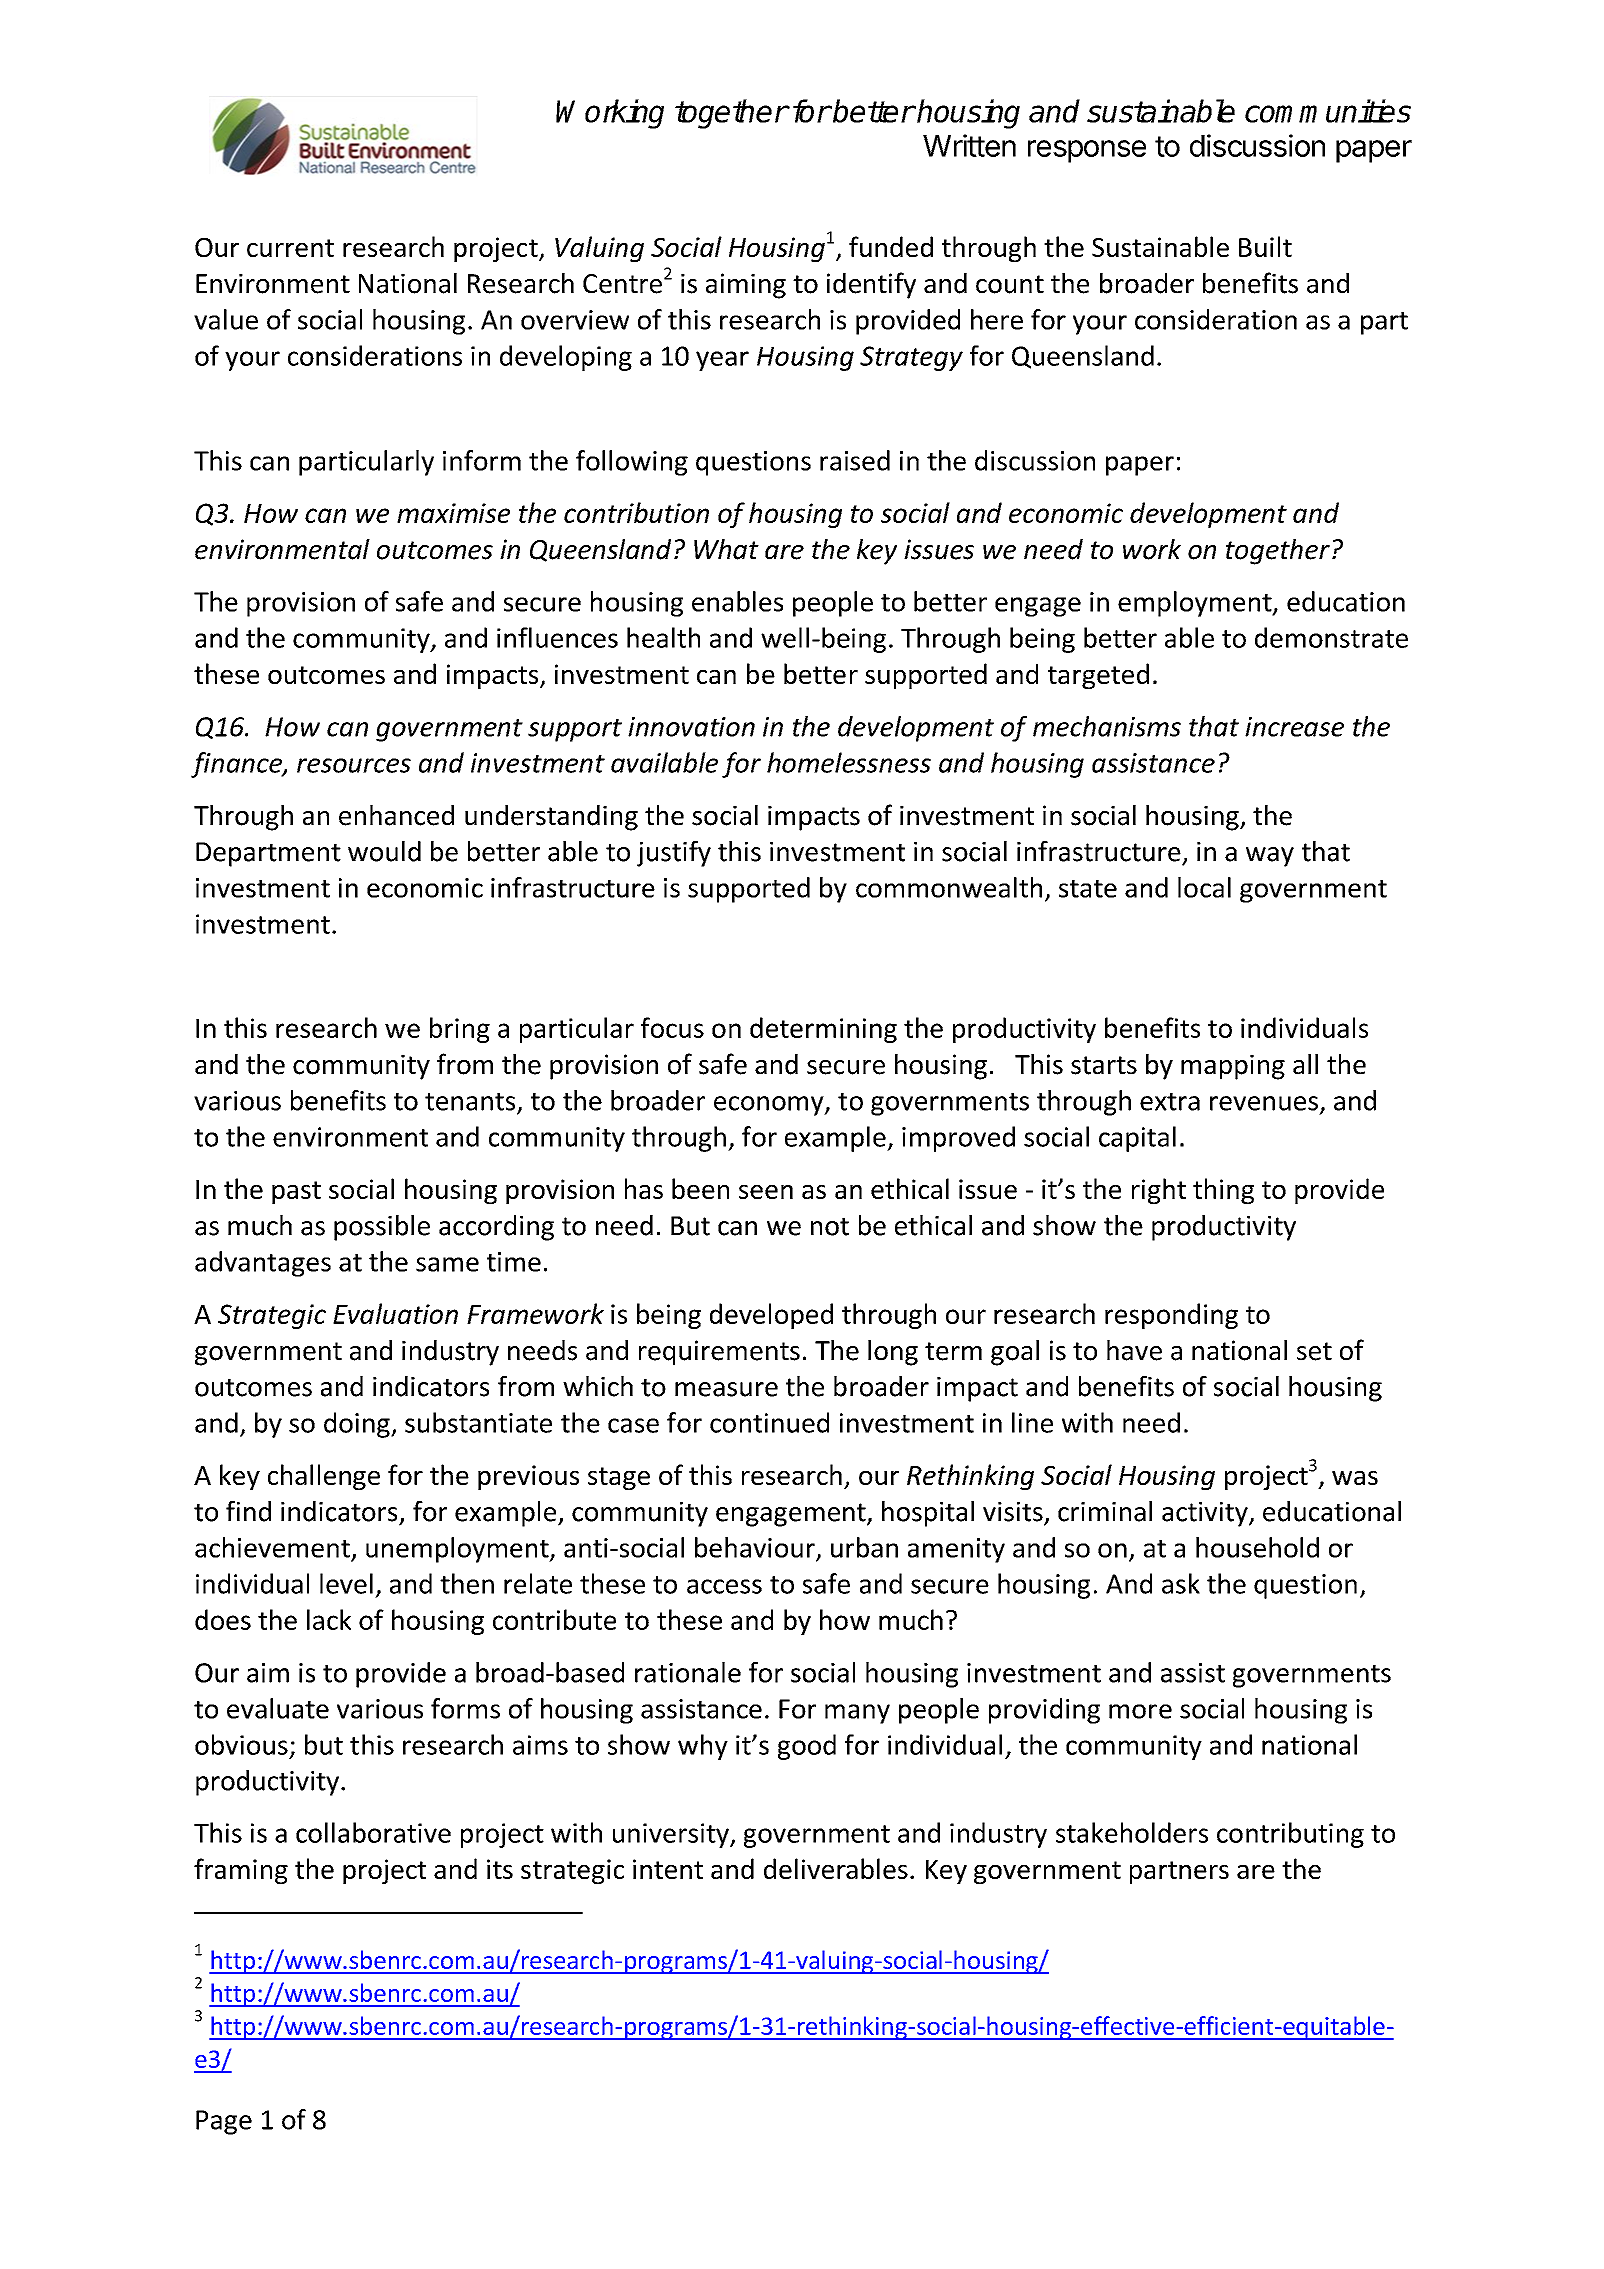 This screenshot has height=2269, width=1604. Describe the element at coordinates (354, 765) in the screenshot. I see `resources` at that location.
